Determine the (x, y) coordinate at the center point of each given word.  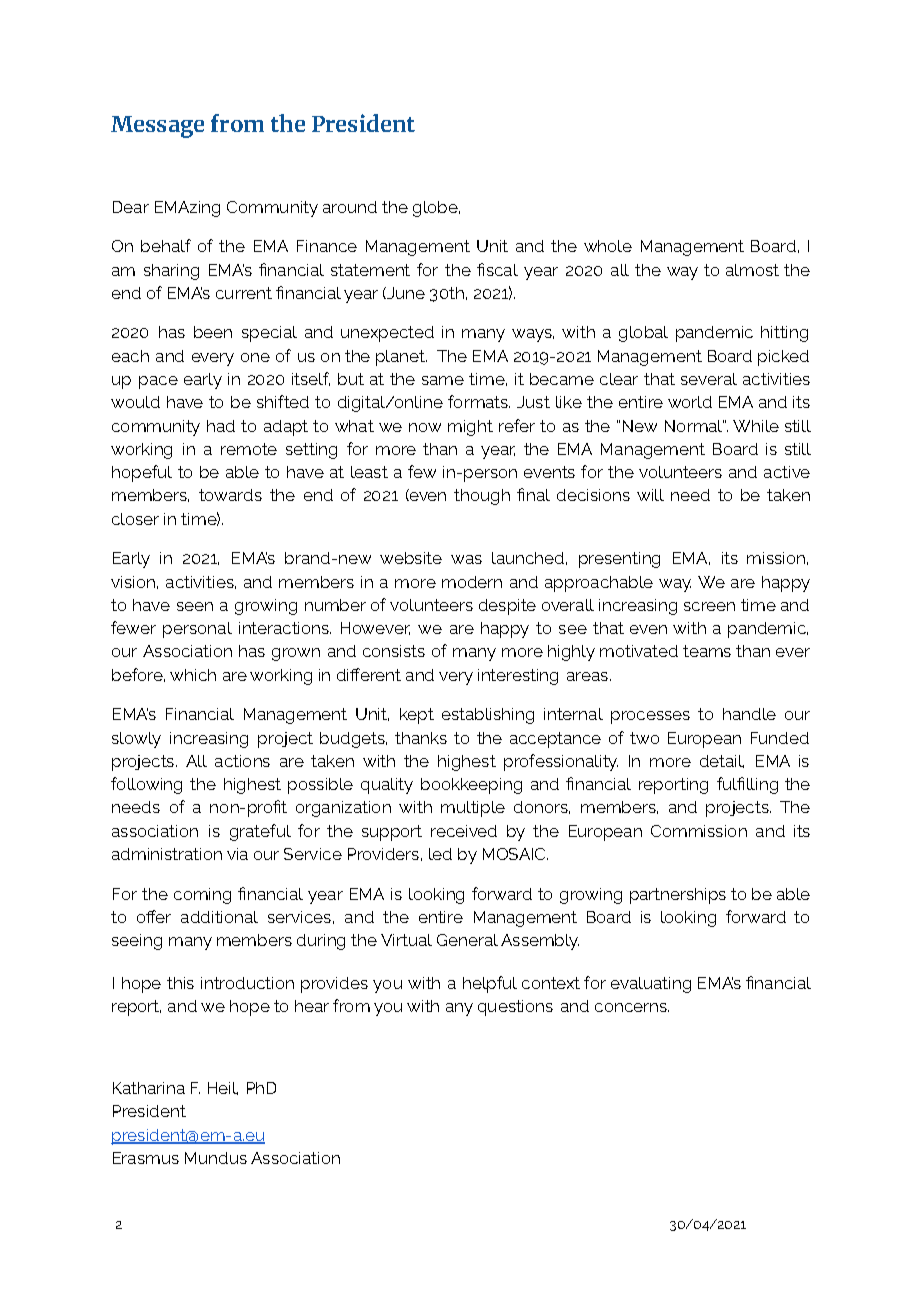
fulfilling (747, 785)
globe (436, 209)
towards (230, 495)
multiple (473, 809)
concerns (632, 1007)
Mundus (216, 1158)
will (650, 495)
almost (752, 270)
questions (515, 1008)
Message (157, 127)
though (482, 497)
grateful (260, 832)
